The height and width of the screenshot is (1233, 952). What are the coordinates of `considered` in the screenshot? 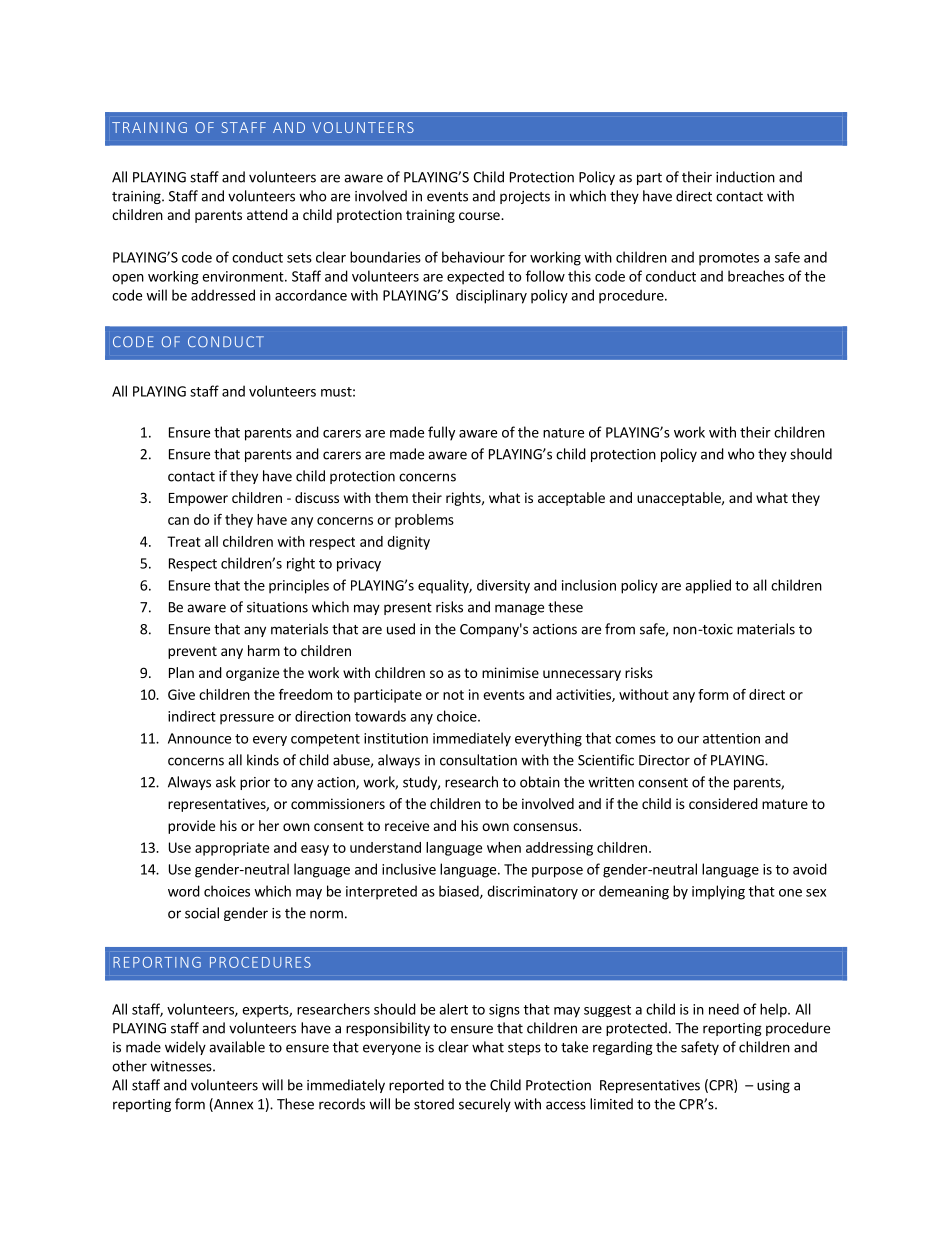 It's located at (723, 803).
